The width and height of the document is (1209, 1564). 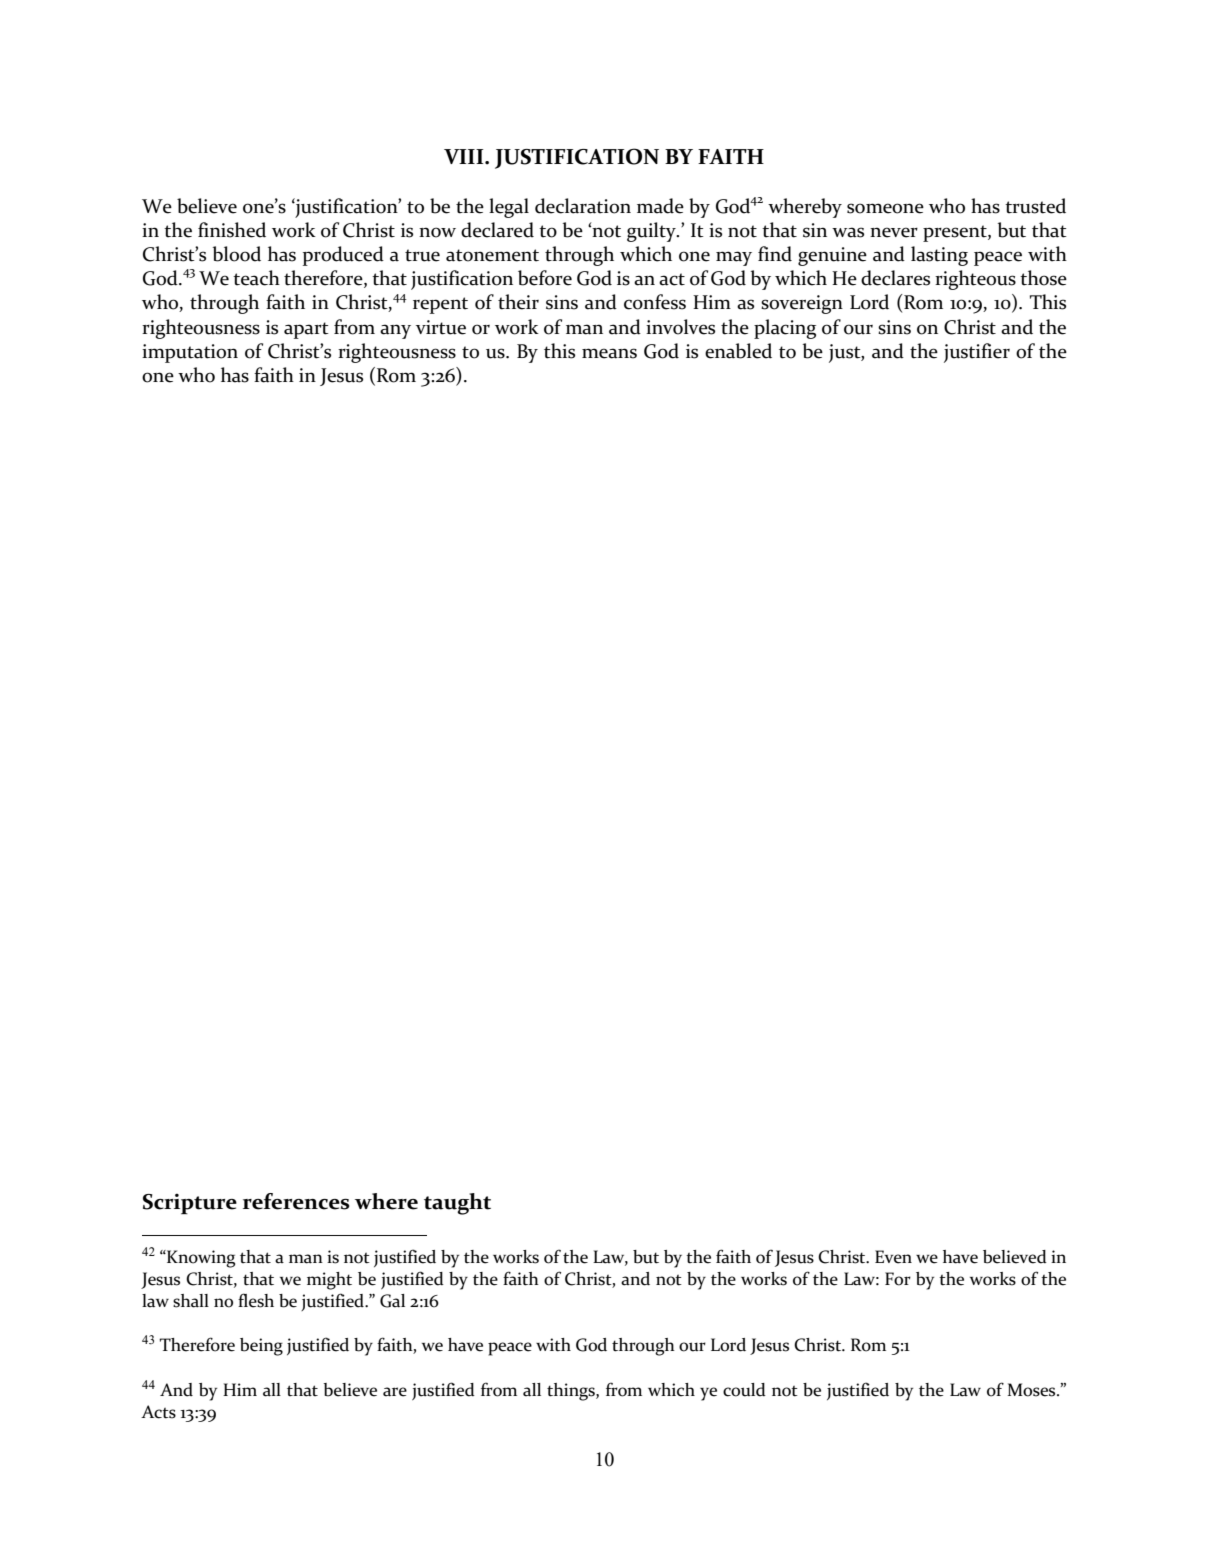 I want to click on means, so click(x=609, y=353).
